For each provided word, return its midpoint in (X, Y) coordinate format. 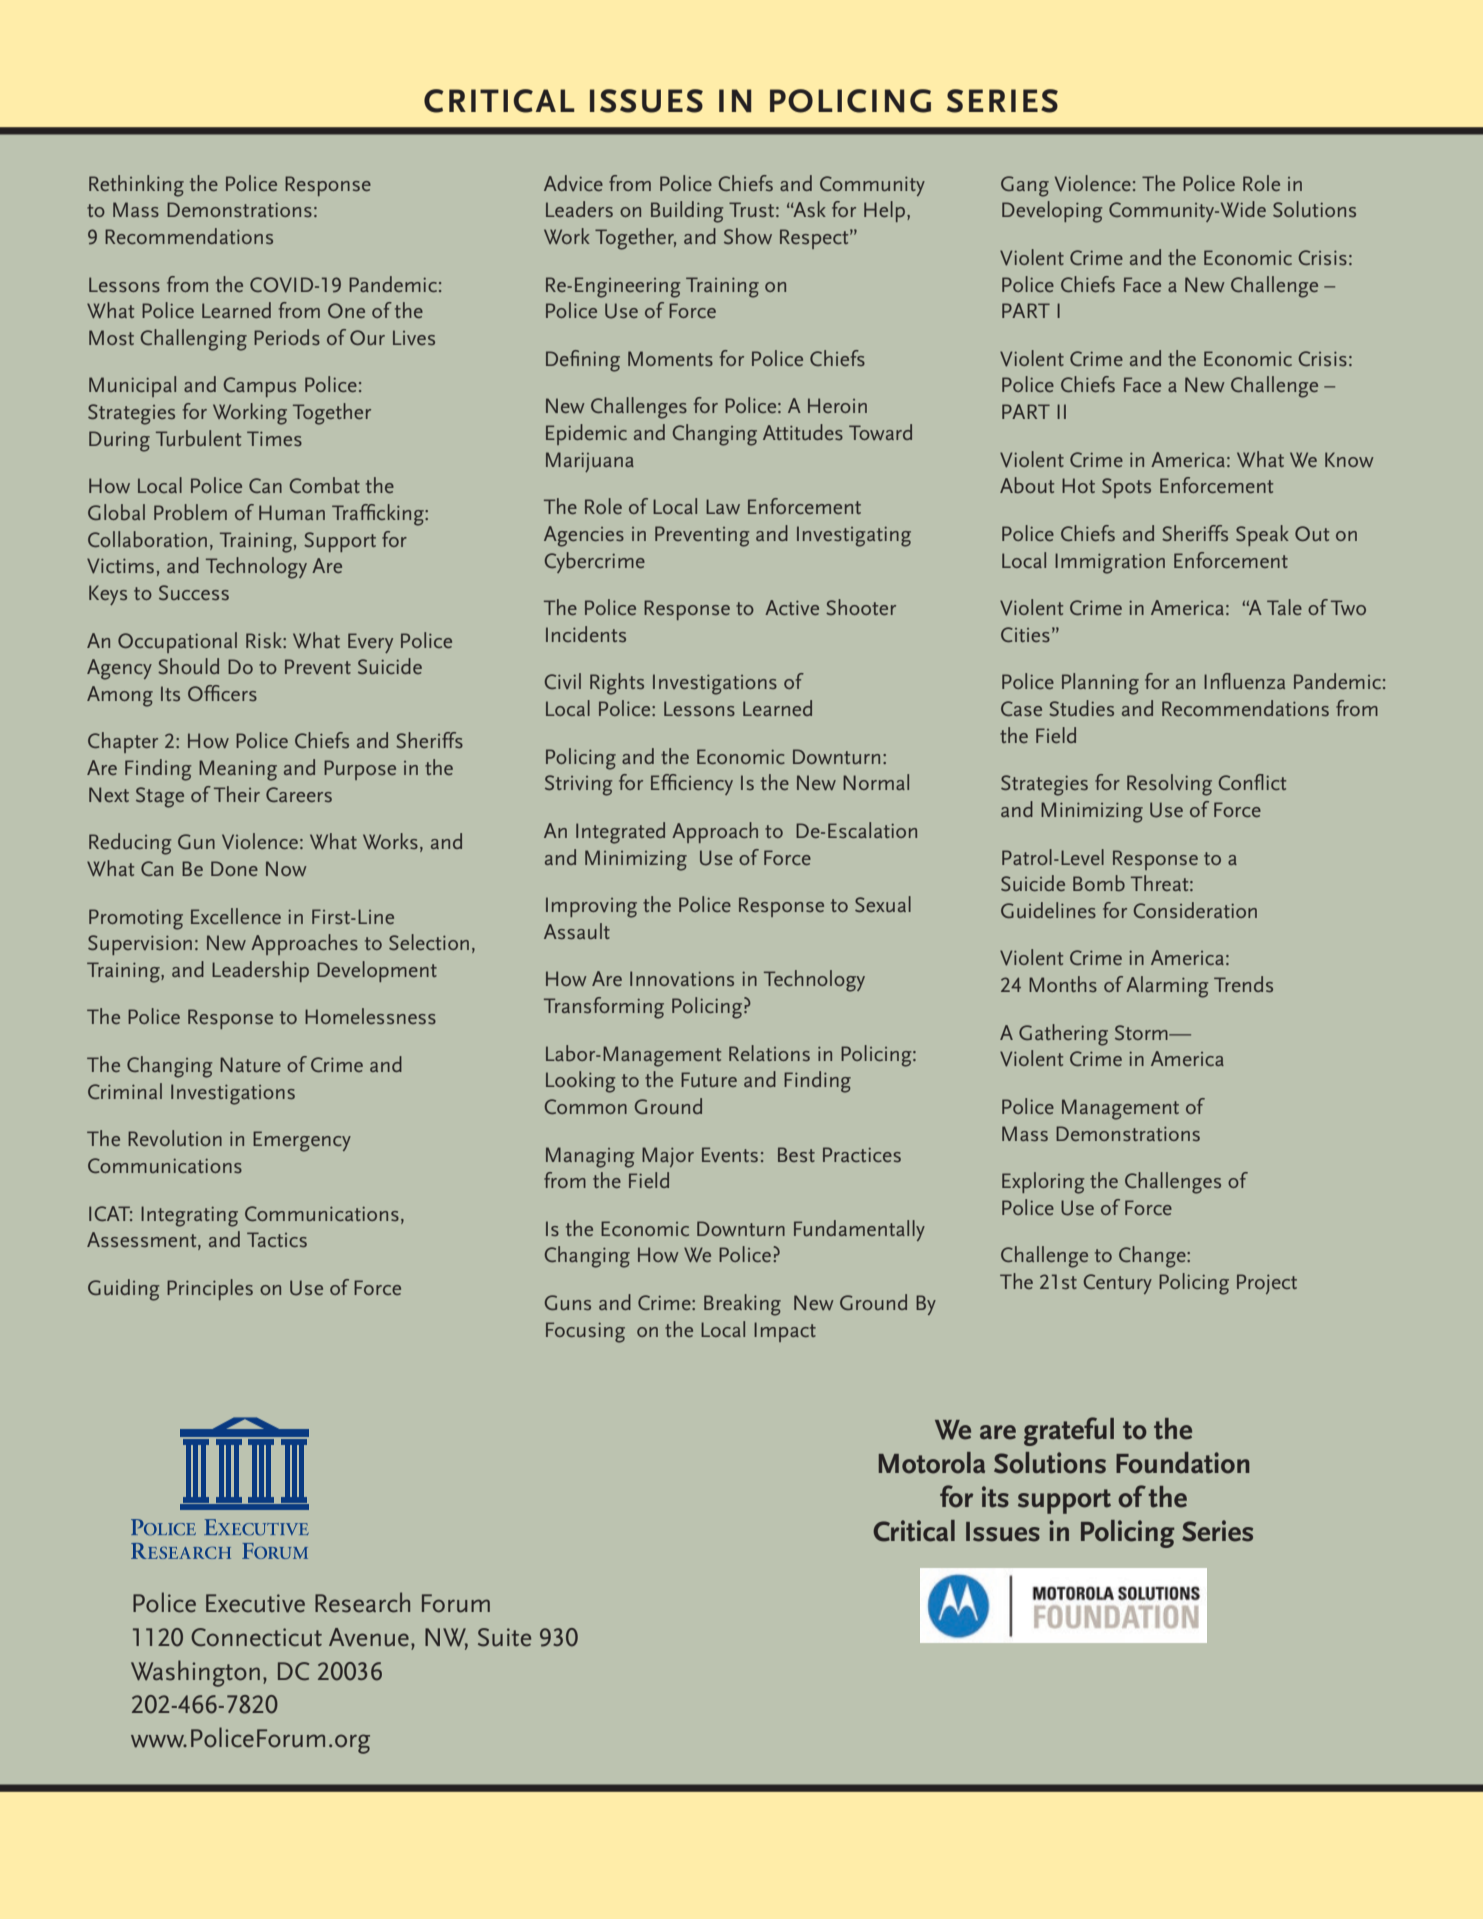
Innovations (682, 978)
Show (748, 236)
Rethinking (136, 186)
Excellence (236, 916)
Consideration (1195, 910)
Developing (1052, 212)
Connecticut (256, 1637)
